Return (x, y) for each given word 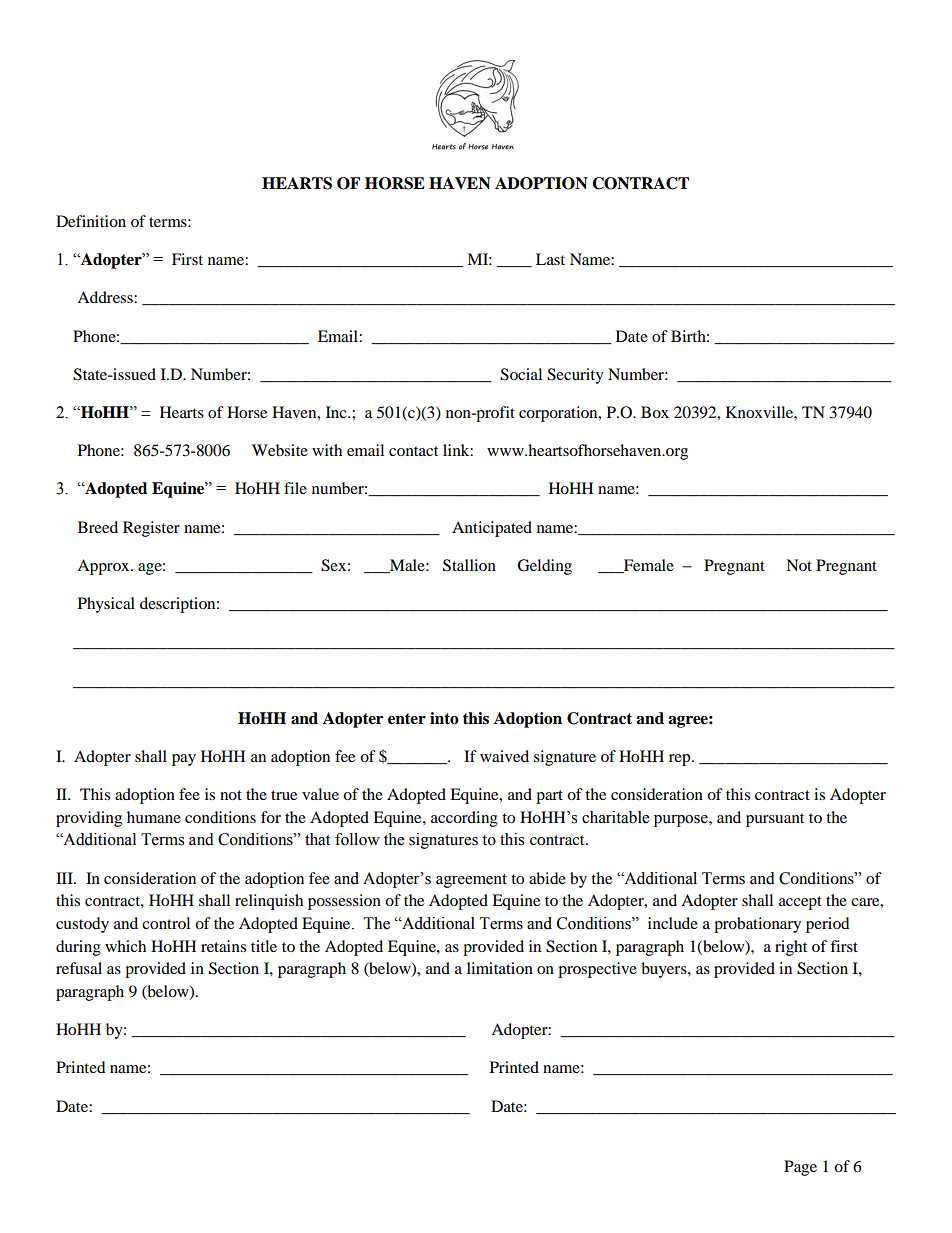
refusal (79, 968)
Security (575, 376)
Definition (91, 221)
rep (681, 760)
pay (184, 760)
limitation (500, 968)
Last (550, 259)
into (444, 718)
